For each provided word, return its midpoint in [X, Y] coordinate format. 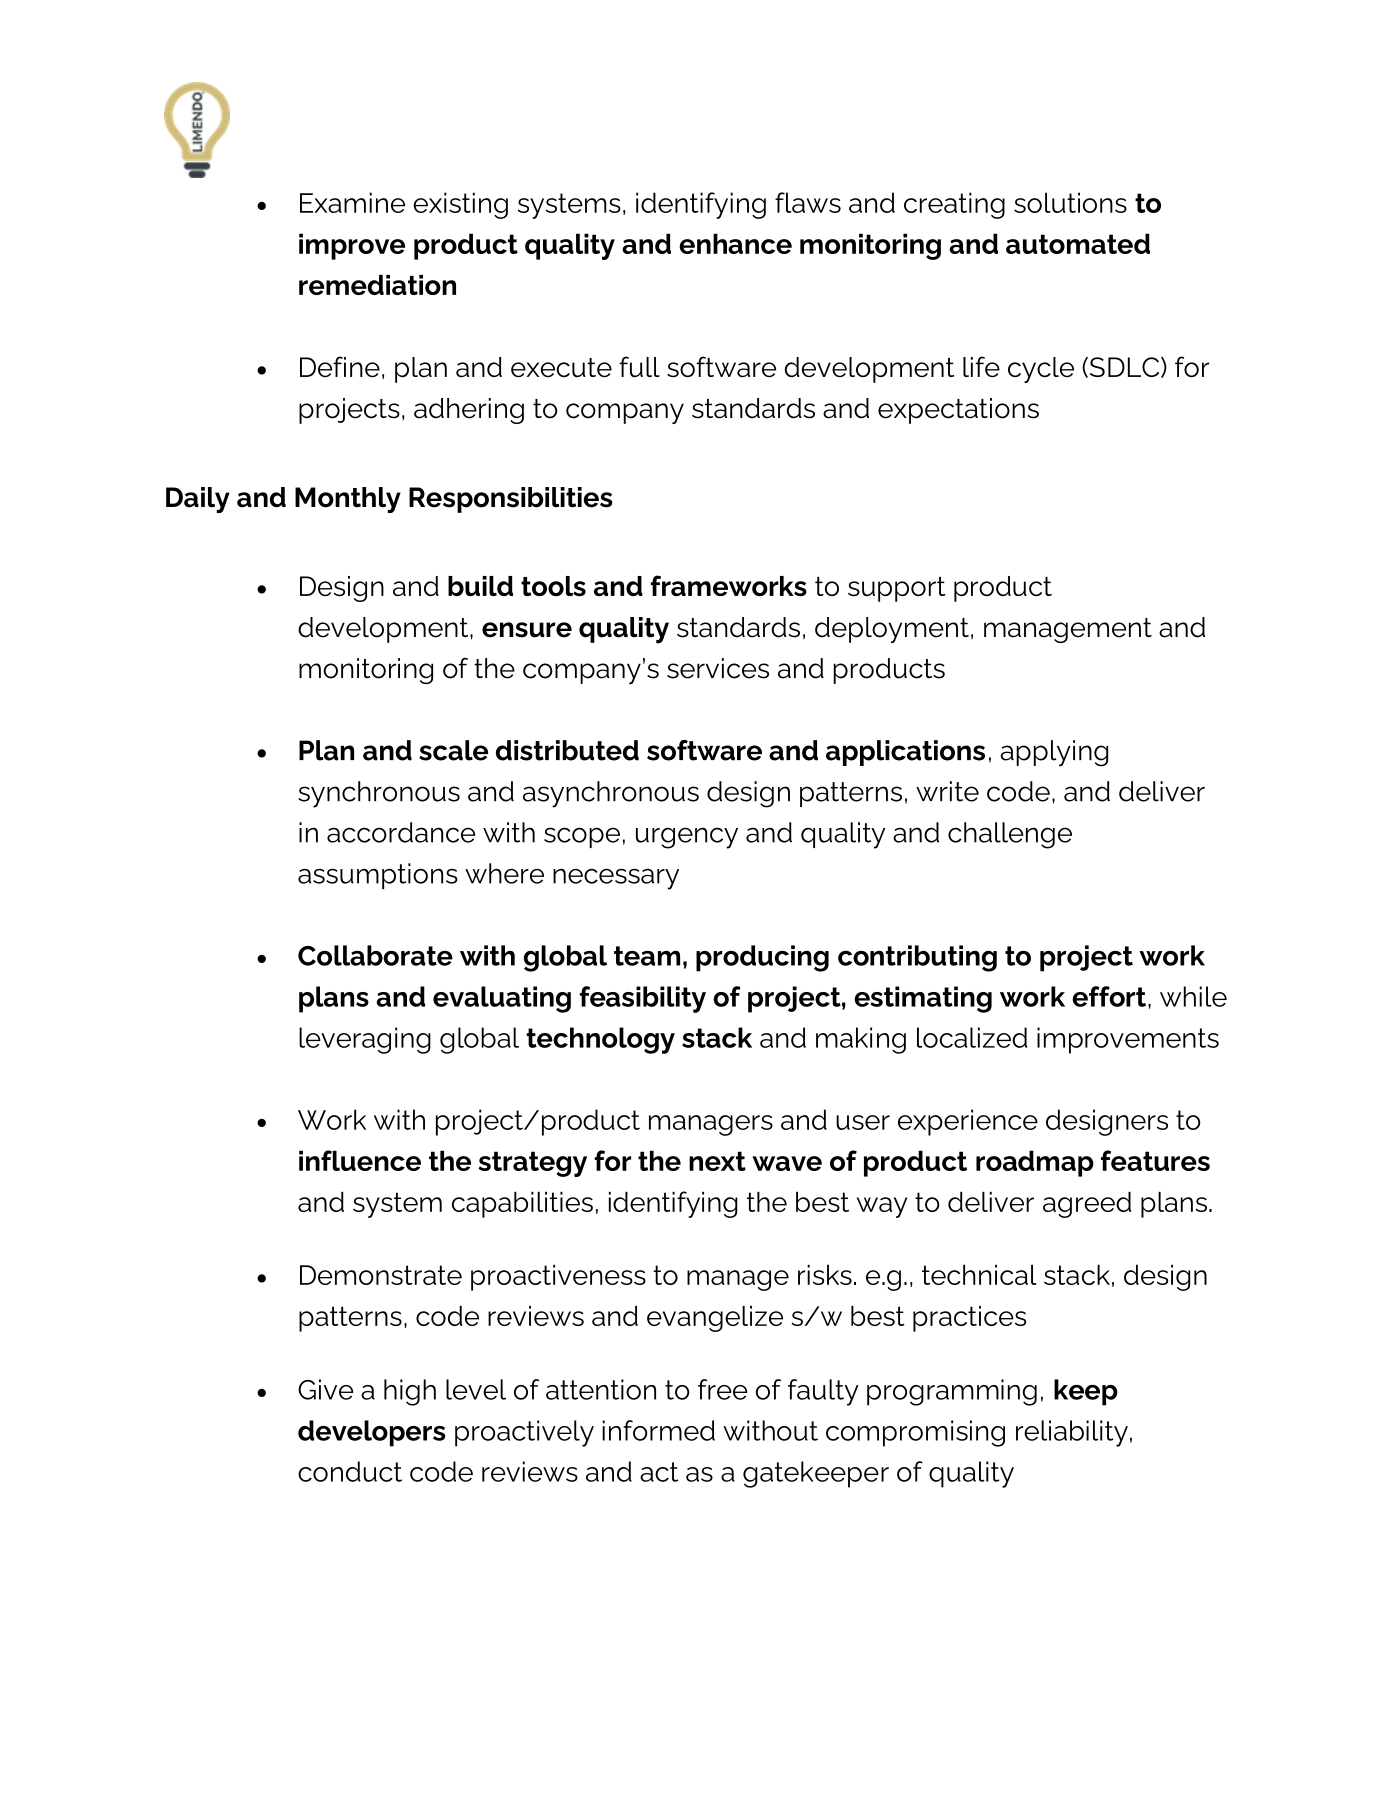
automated [1078, 243]
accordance [401, 832]
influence [360, 1160]
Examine [352, 202]
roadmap [1035, 1163]
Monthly [348, 500]
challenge [1010, 835]
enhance [735, 243]
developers [371, 1433]
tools [553, 586]
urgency [687, 838]
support [896, 589]
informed [658, 1430]
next [717, 1161]
